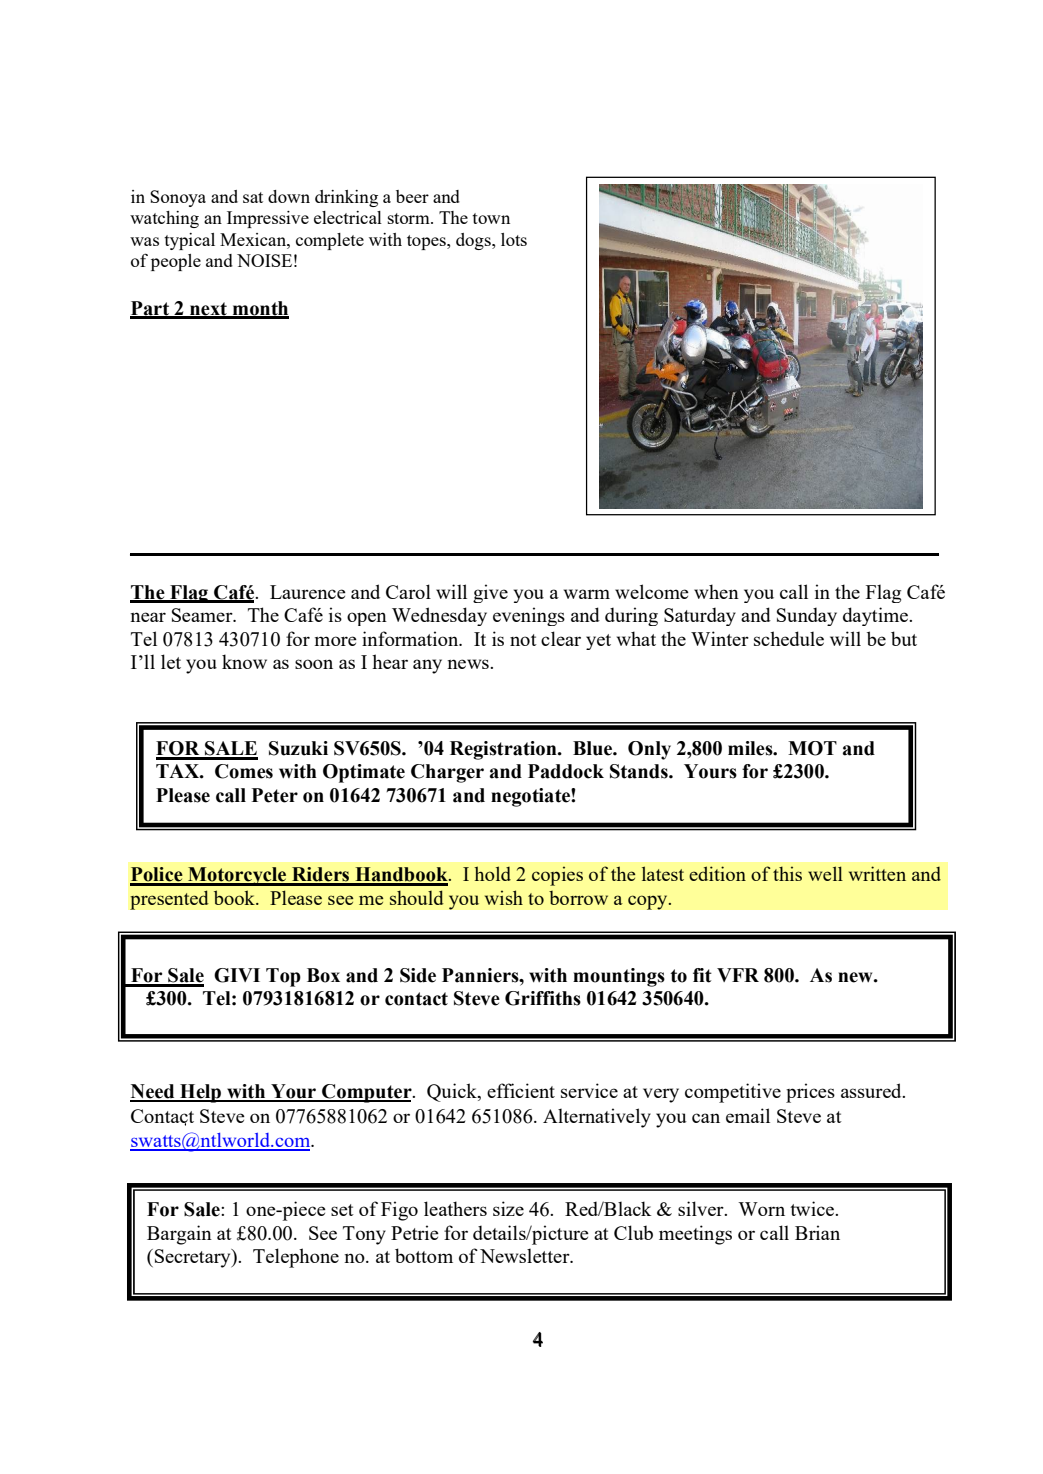  Describe the element at coordinates (751, 748) in the image. I see `miles` at that location.
